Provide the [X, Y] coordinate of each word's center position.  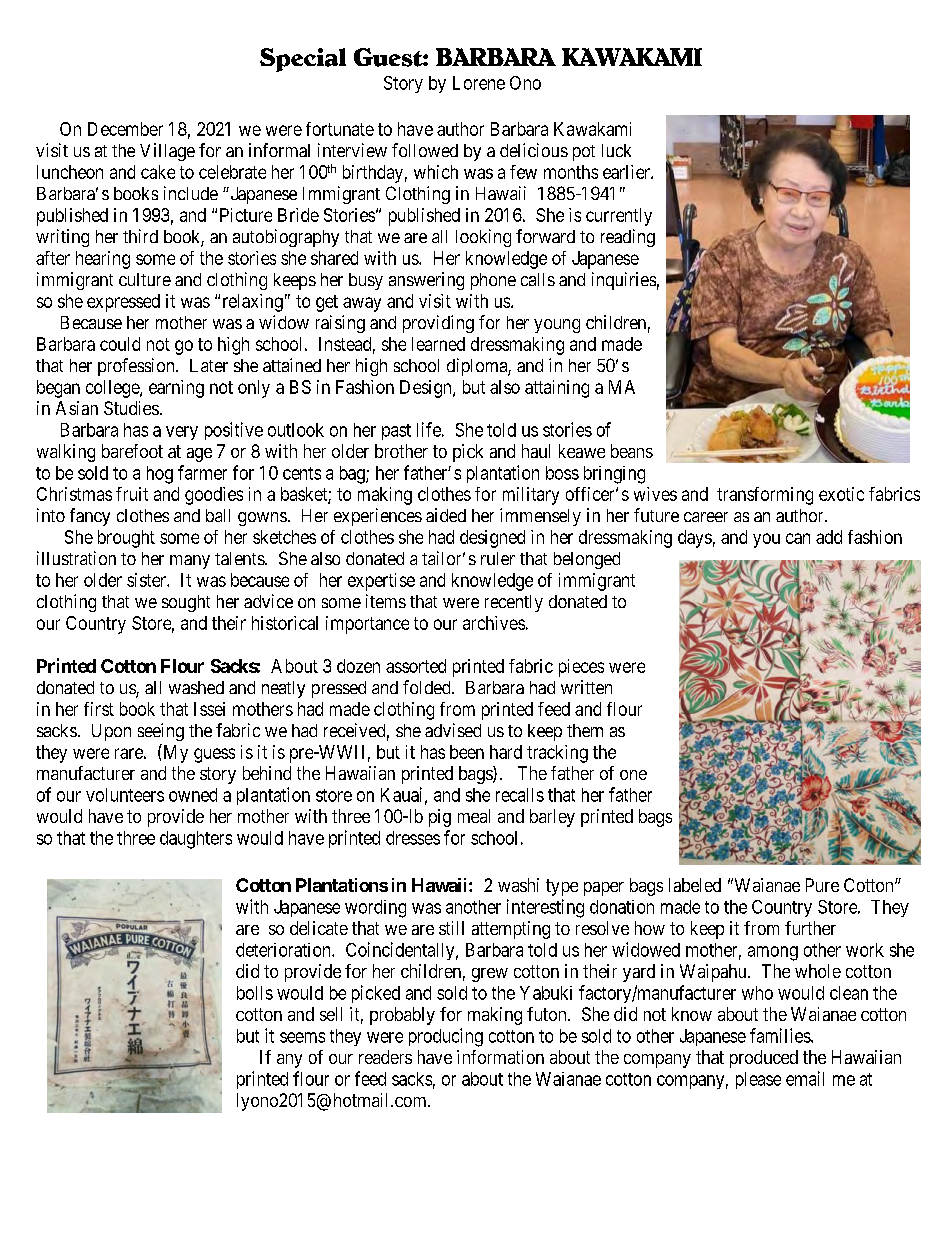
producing [446, 1037]
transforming [765, 496]
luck [616, 150]
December [125, 129]
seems [302, 1037]
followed [425, 150]
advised [453, 730]
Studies [131, 408]
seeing [161, 732]
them [585, 730]
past [396, 432]
